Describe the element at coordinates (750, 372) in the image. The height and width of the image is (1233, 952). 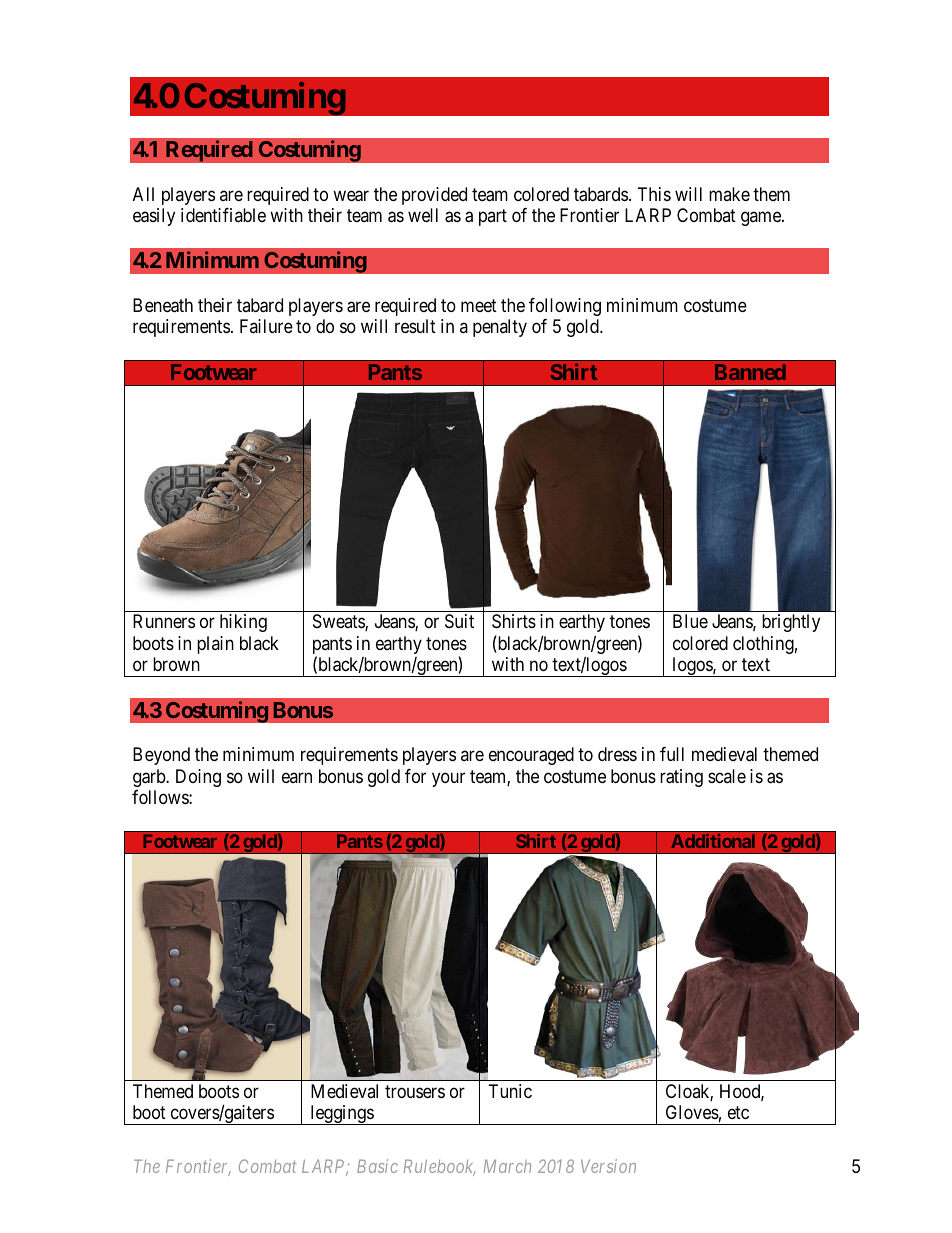
I see `Banned` at that location.
